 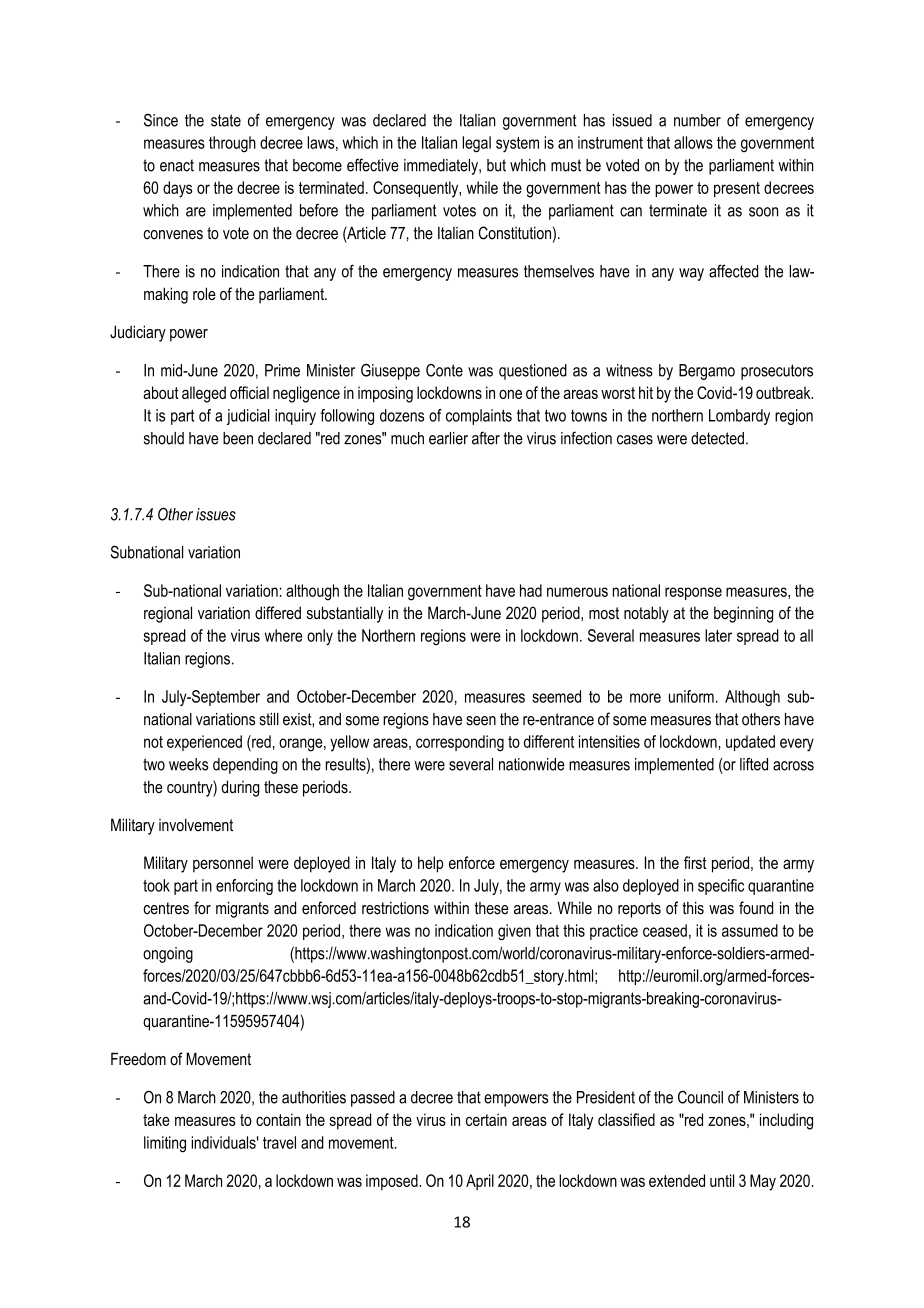 I want to click on enforcing, so click(x=244, y=887).
